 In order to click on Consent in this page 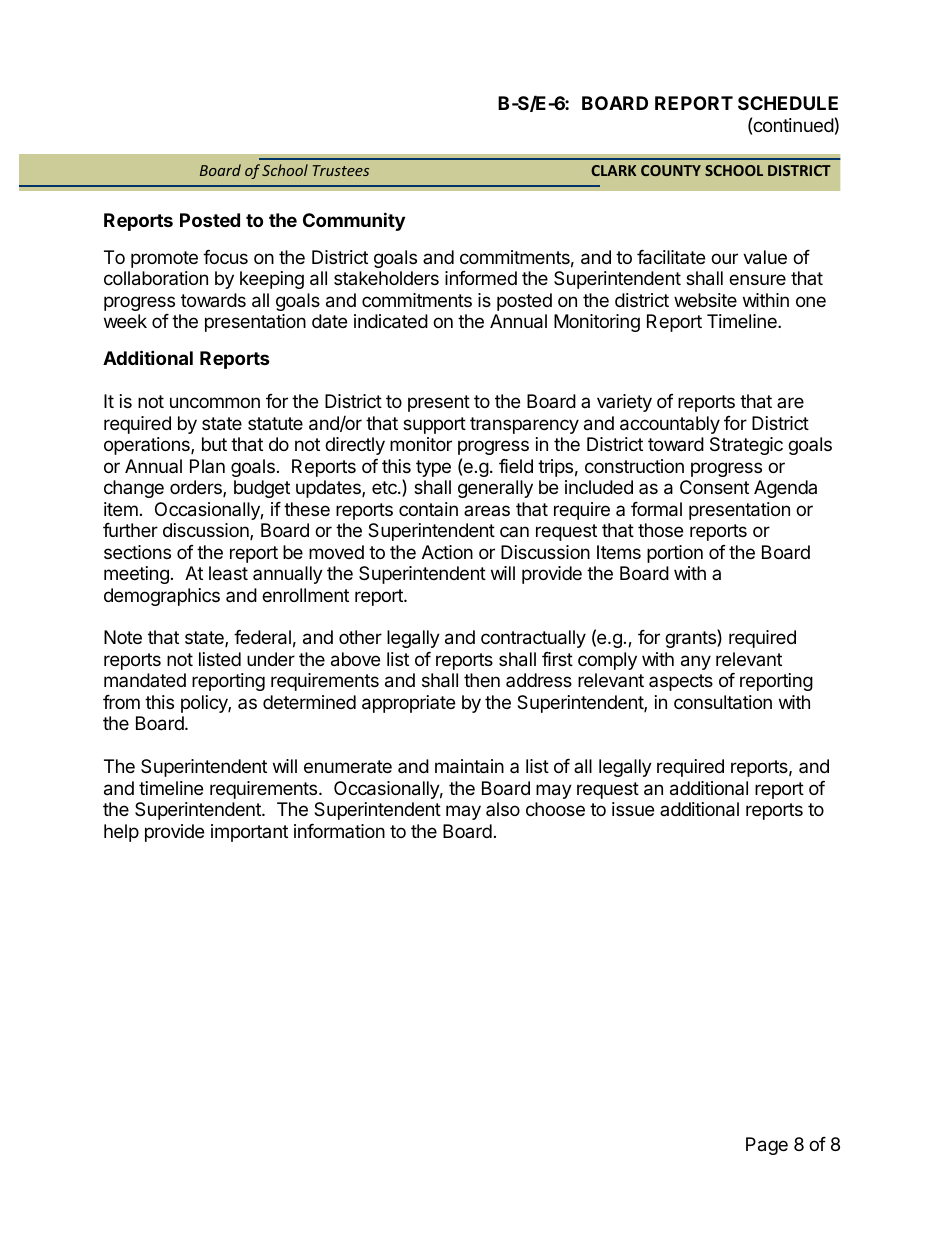, I will do `click(714, 487)`.
